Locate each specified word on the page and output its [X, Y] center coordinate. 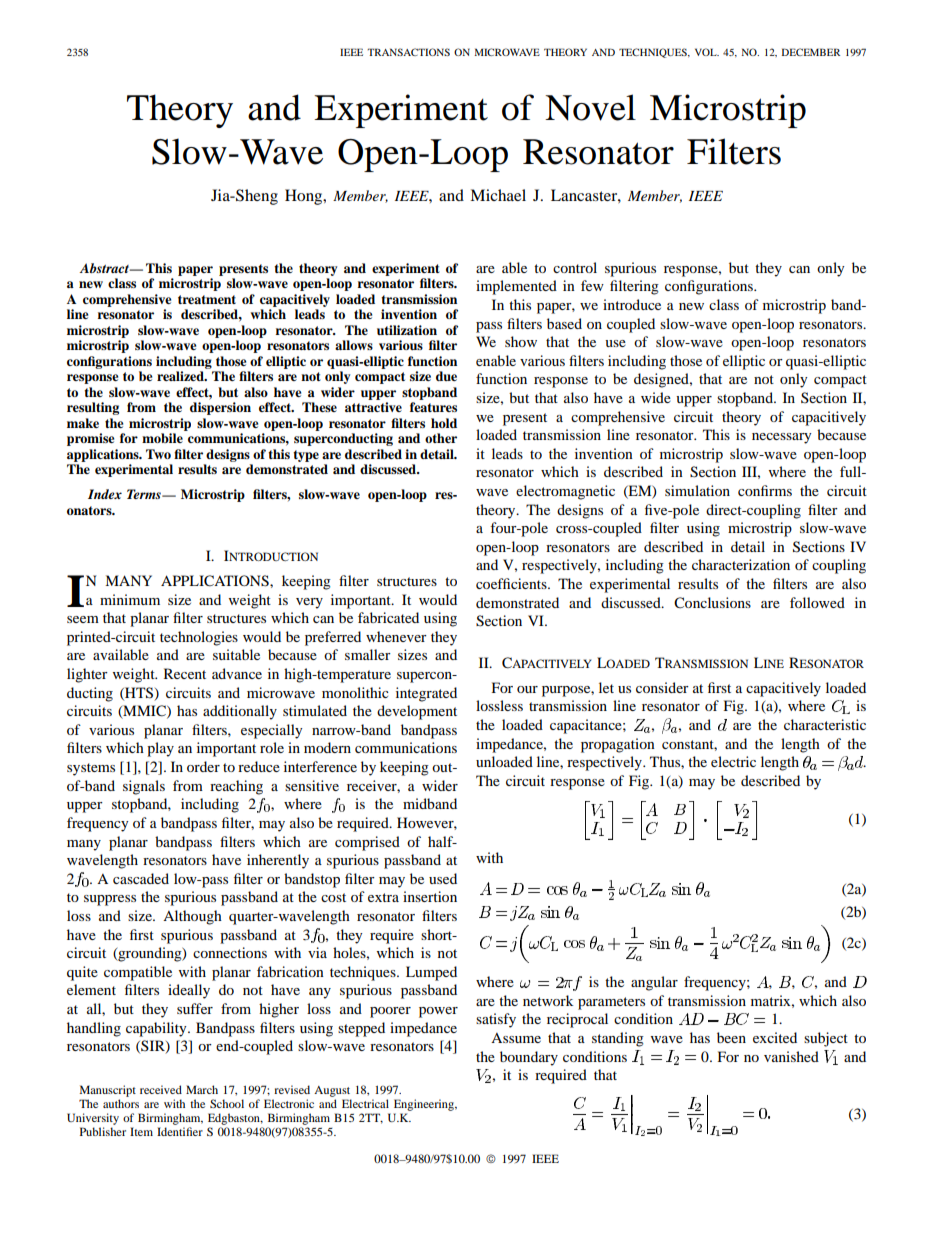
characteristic [825, 724]
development [417, 712]
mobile [162, 438]
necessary [782, 438]
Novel [590, 107]
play [160, 749]
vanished [791, 1056]
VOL [707, 52]
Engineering [425, 1105]
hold [444, 423]
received [161, 1089]
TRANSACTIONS [408, 52]
